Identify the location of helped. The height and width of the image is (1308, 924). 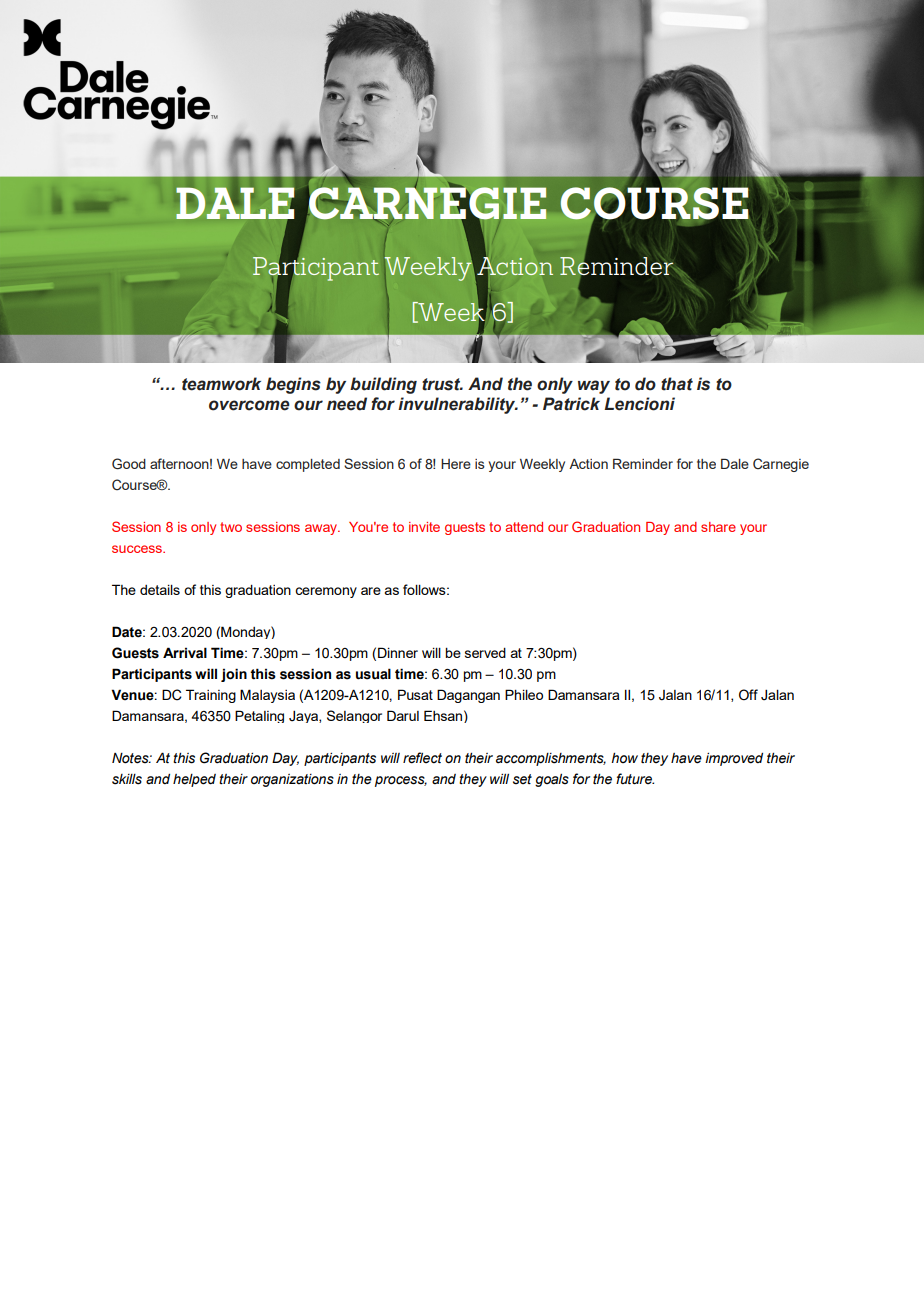
(194, 780).
